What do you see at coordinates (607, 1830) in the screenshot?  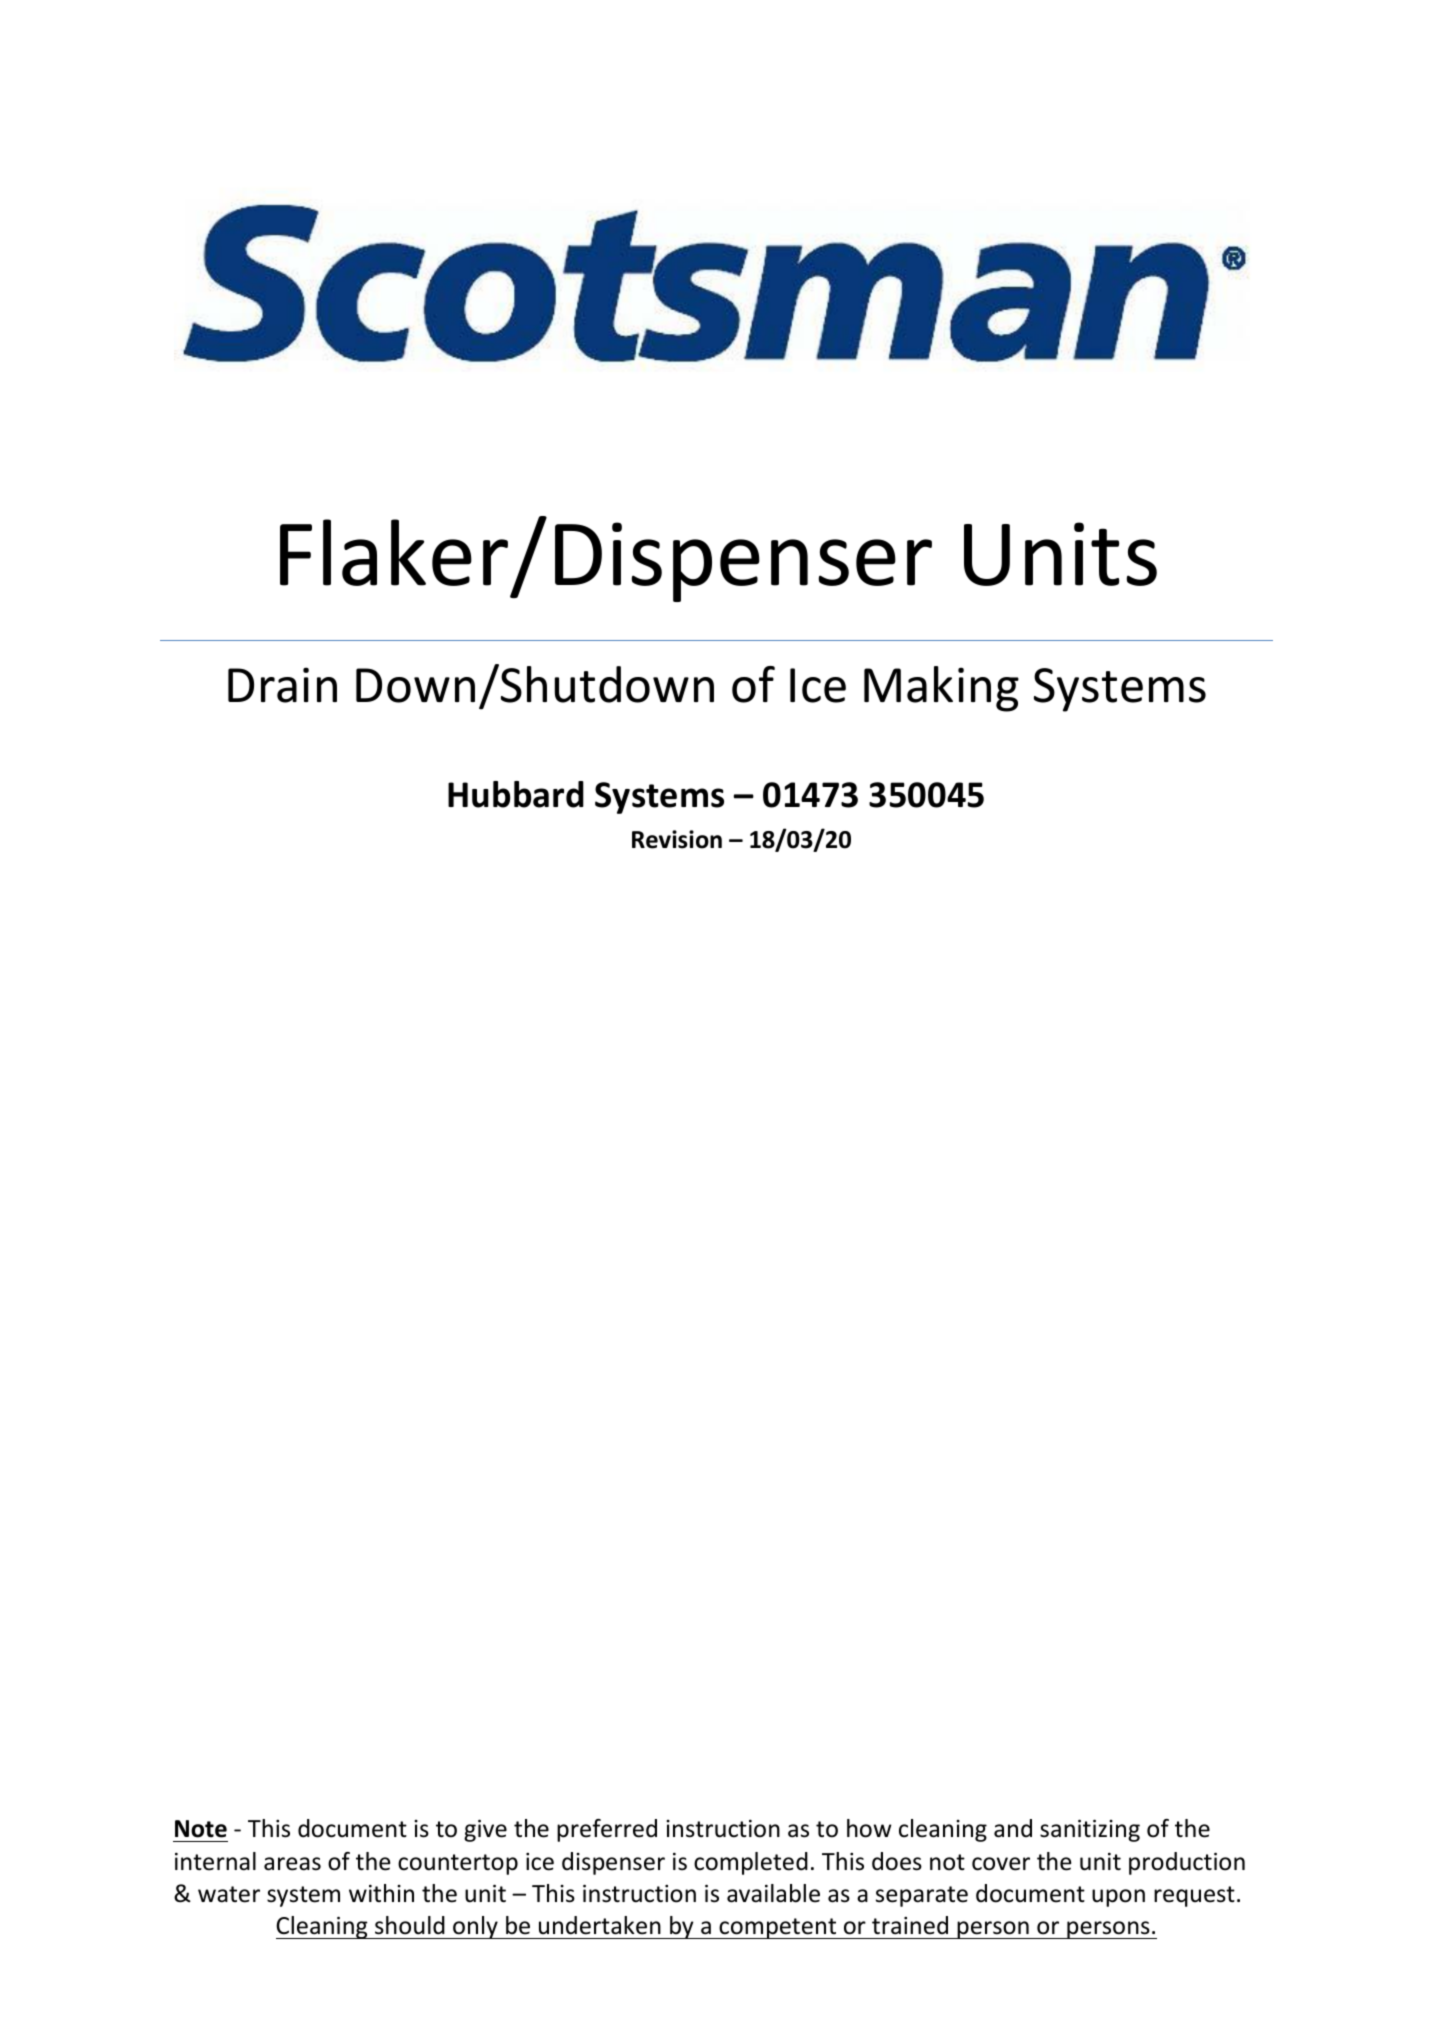 I see `preferred` at bounding box center [607, 1830].
